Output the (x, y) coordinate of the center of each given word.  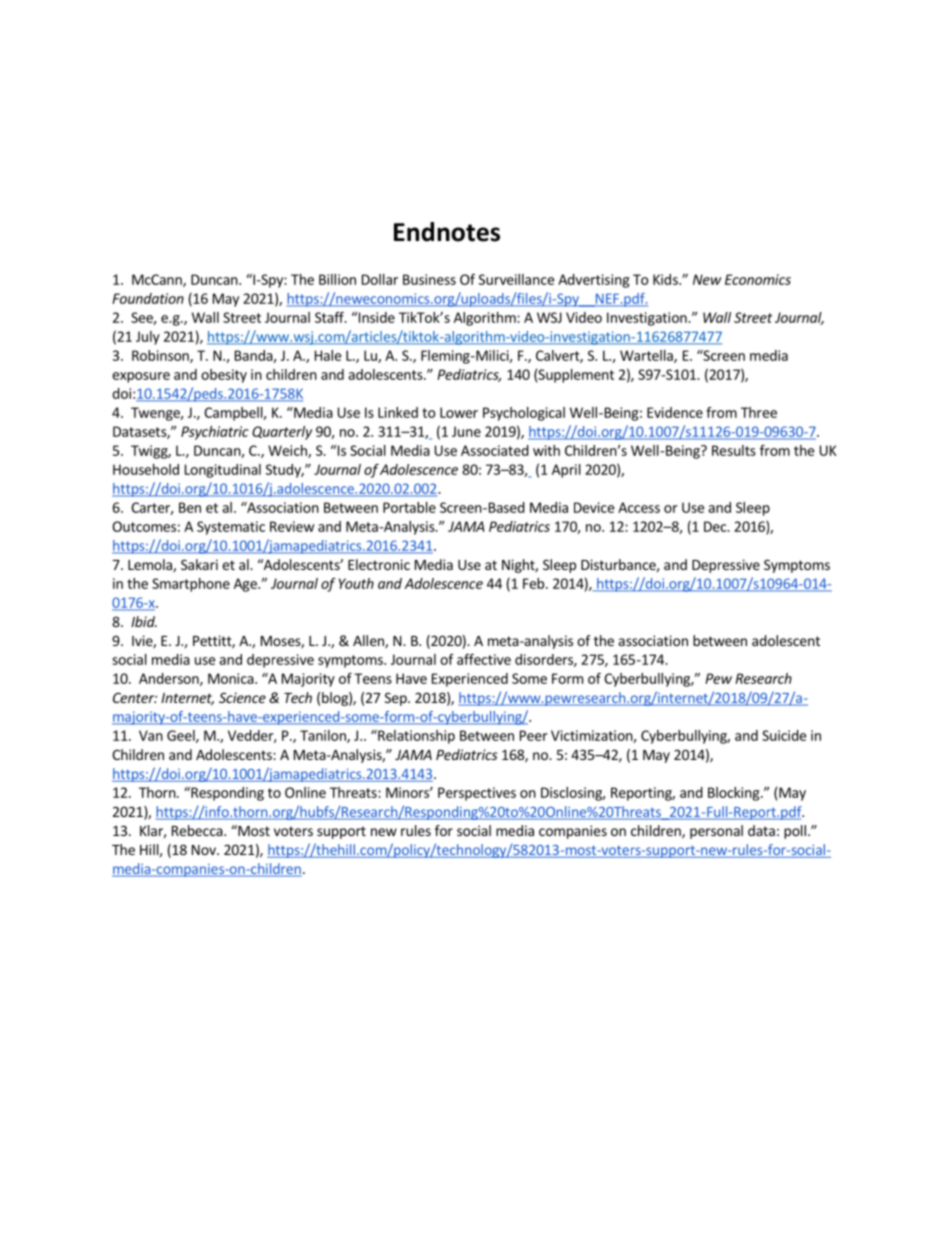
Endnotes (447, 232)
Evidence (675, 412)
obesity (224, 376)
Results (734, 450)
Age (246, 585)
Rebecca (198, 830)
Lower (459, 412)
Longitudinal (223, 471)
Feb (533, 583)
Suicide (784, 735)
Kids (666, 279)
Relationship (415, 737)
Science (242, 697)
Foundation (148, 298)
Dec (716, 526)
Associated (495, 450)
